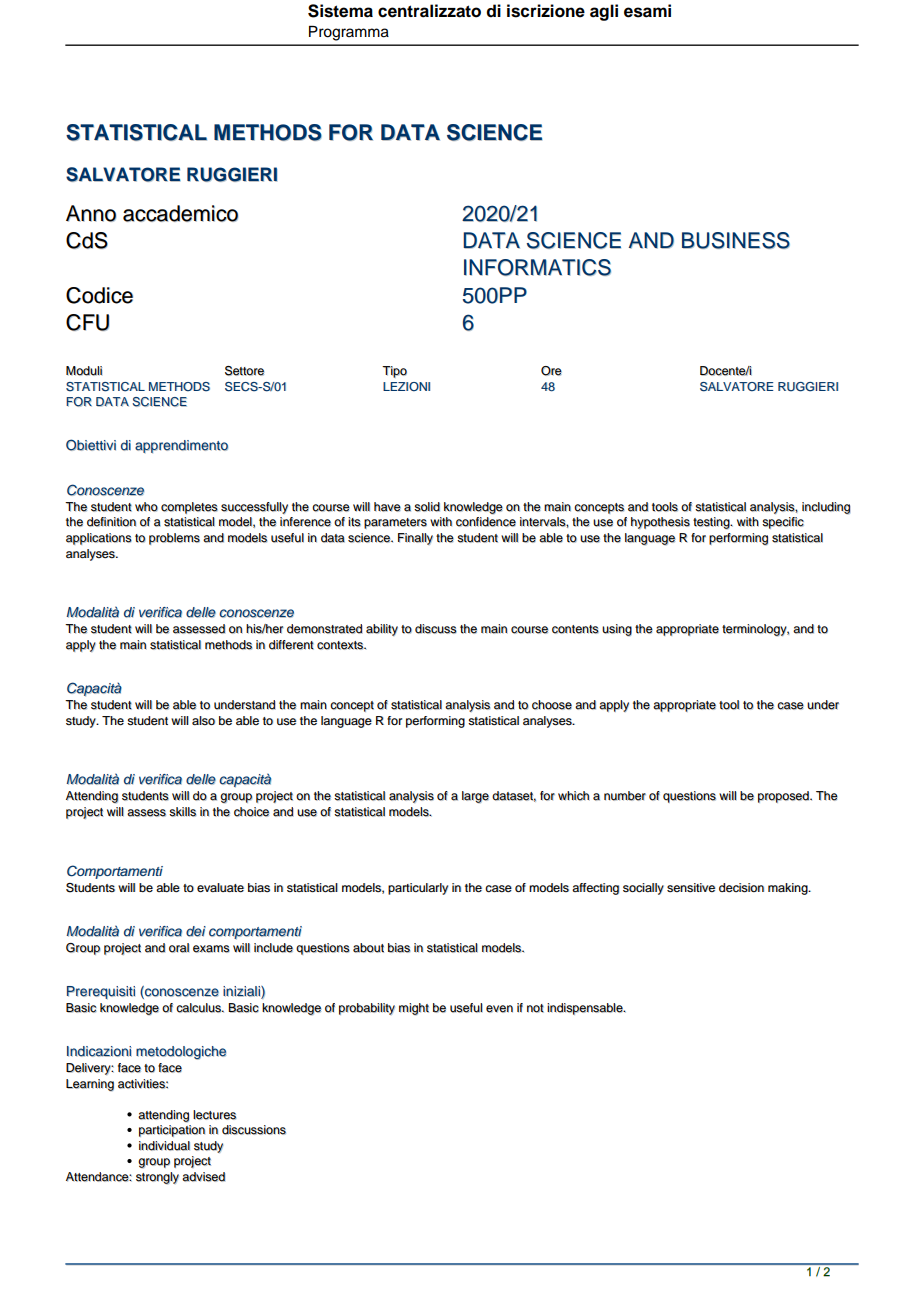  Describe the element at coordinates (552, 705) in the image. I see `choose` at that location.
